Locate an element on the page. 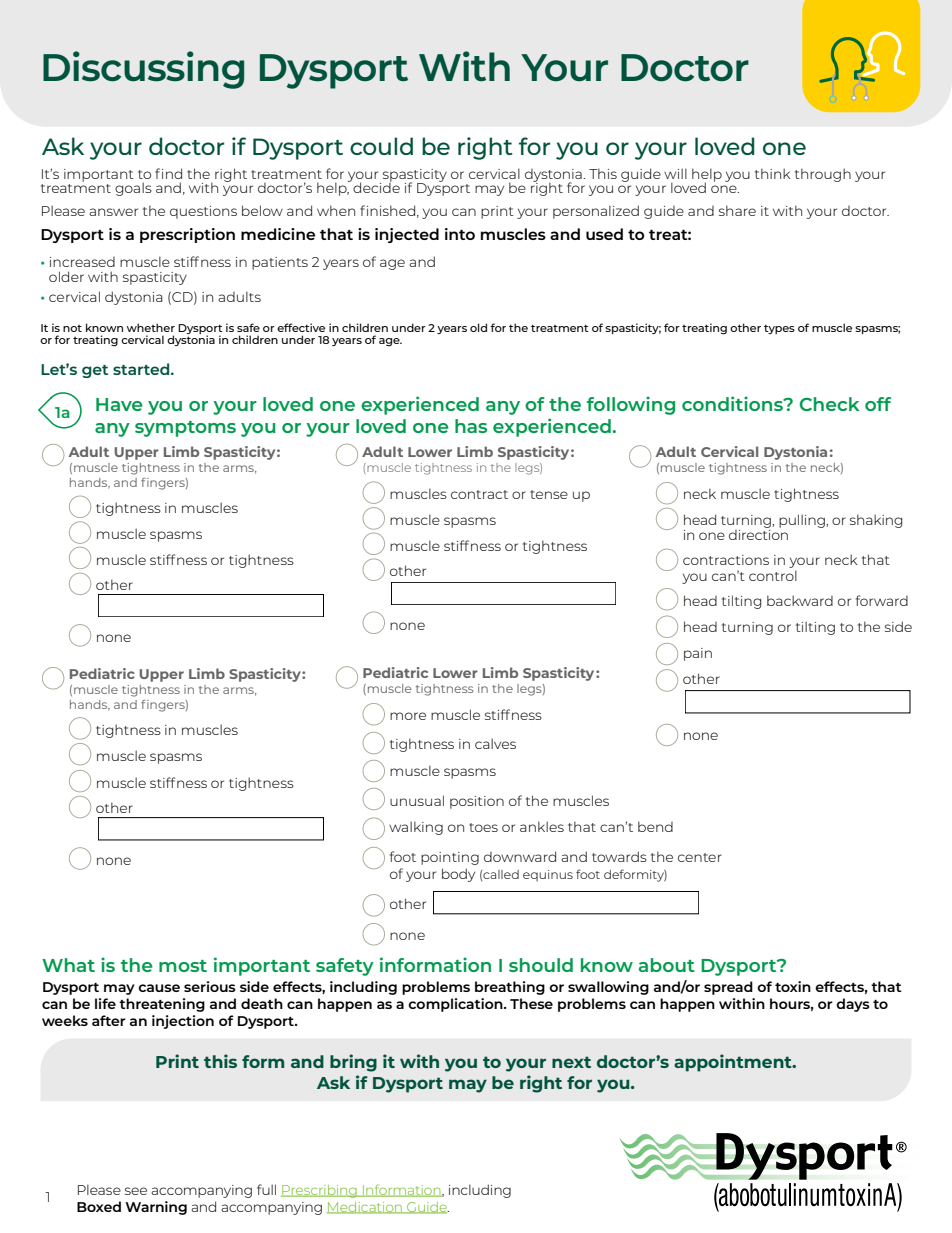 Image resolution: width=952 pixels, height=1233 pixels. think is located at coordinates (772, 173).
